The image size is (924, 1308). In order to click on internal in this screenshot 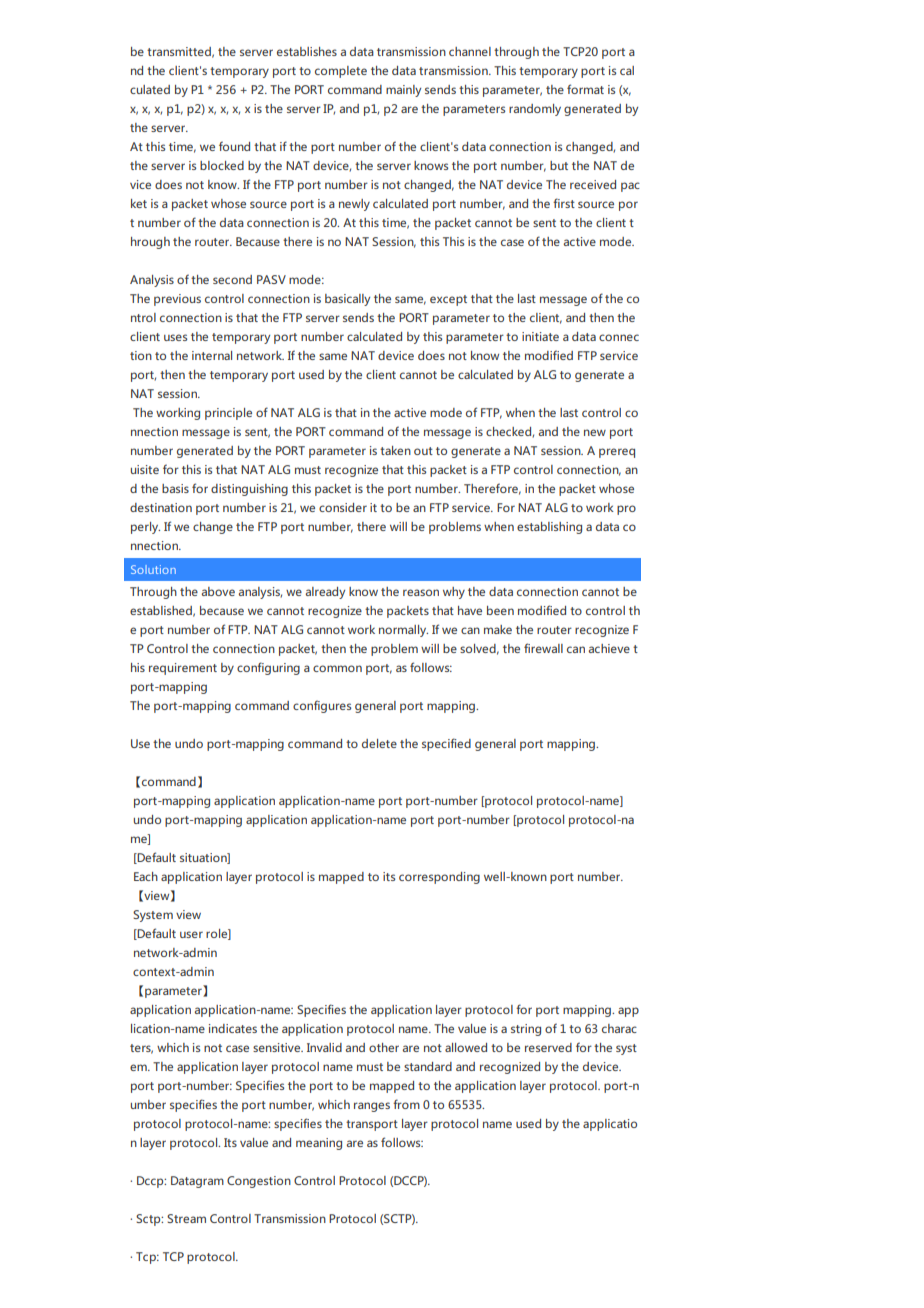, I will do `click(212, 355)`.
